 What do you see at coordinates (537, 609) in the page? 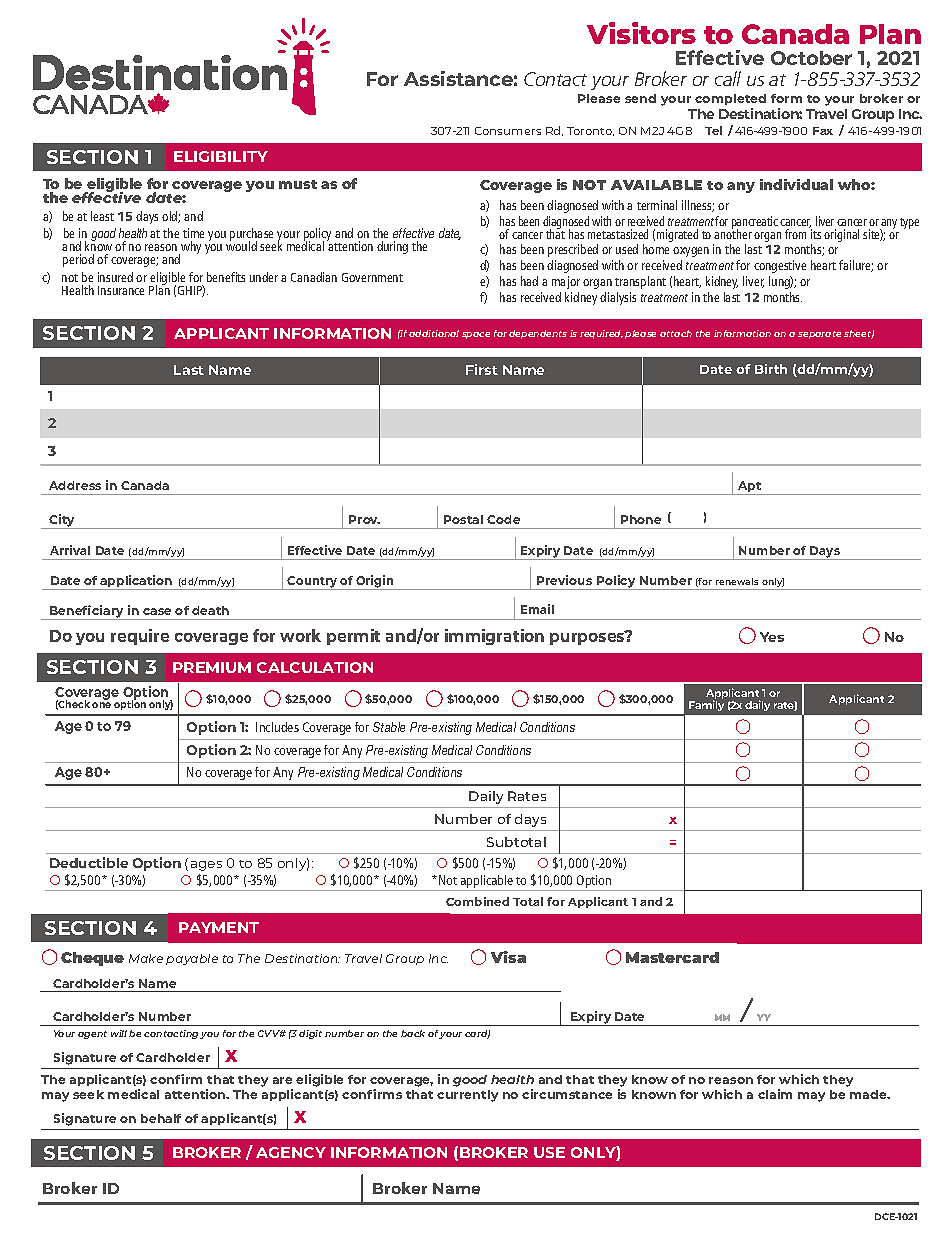
I see `Email` at bounding box center [537, 609].
